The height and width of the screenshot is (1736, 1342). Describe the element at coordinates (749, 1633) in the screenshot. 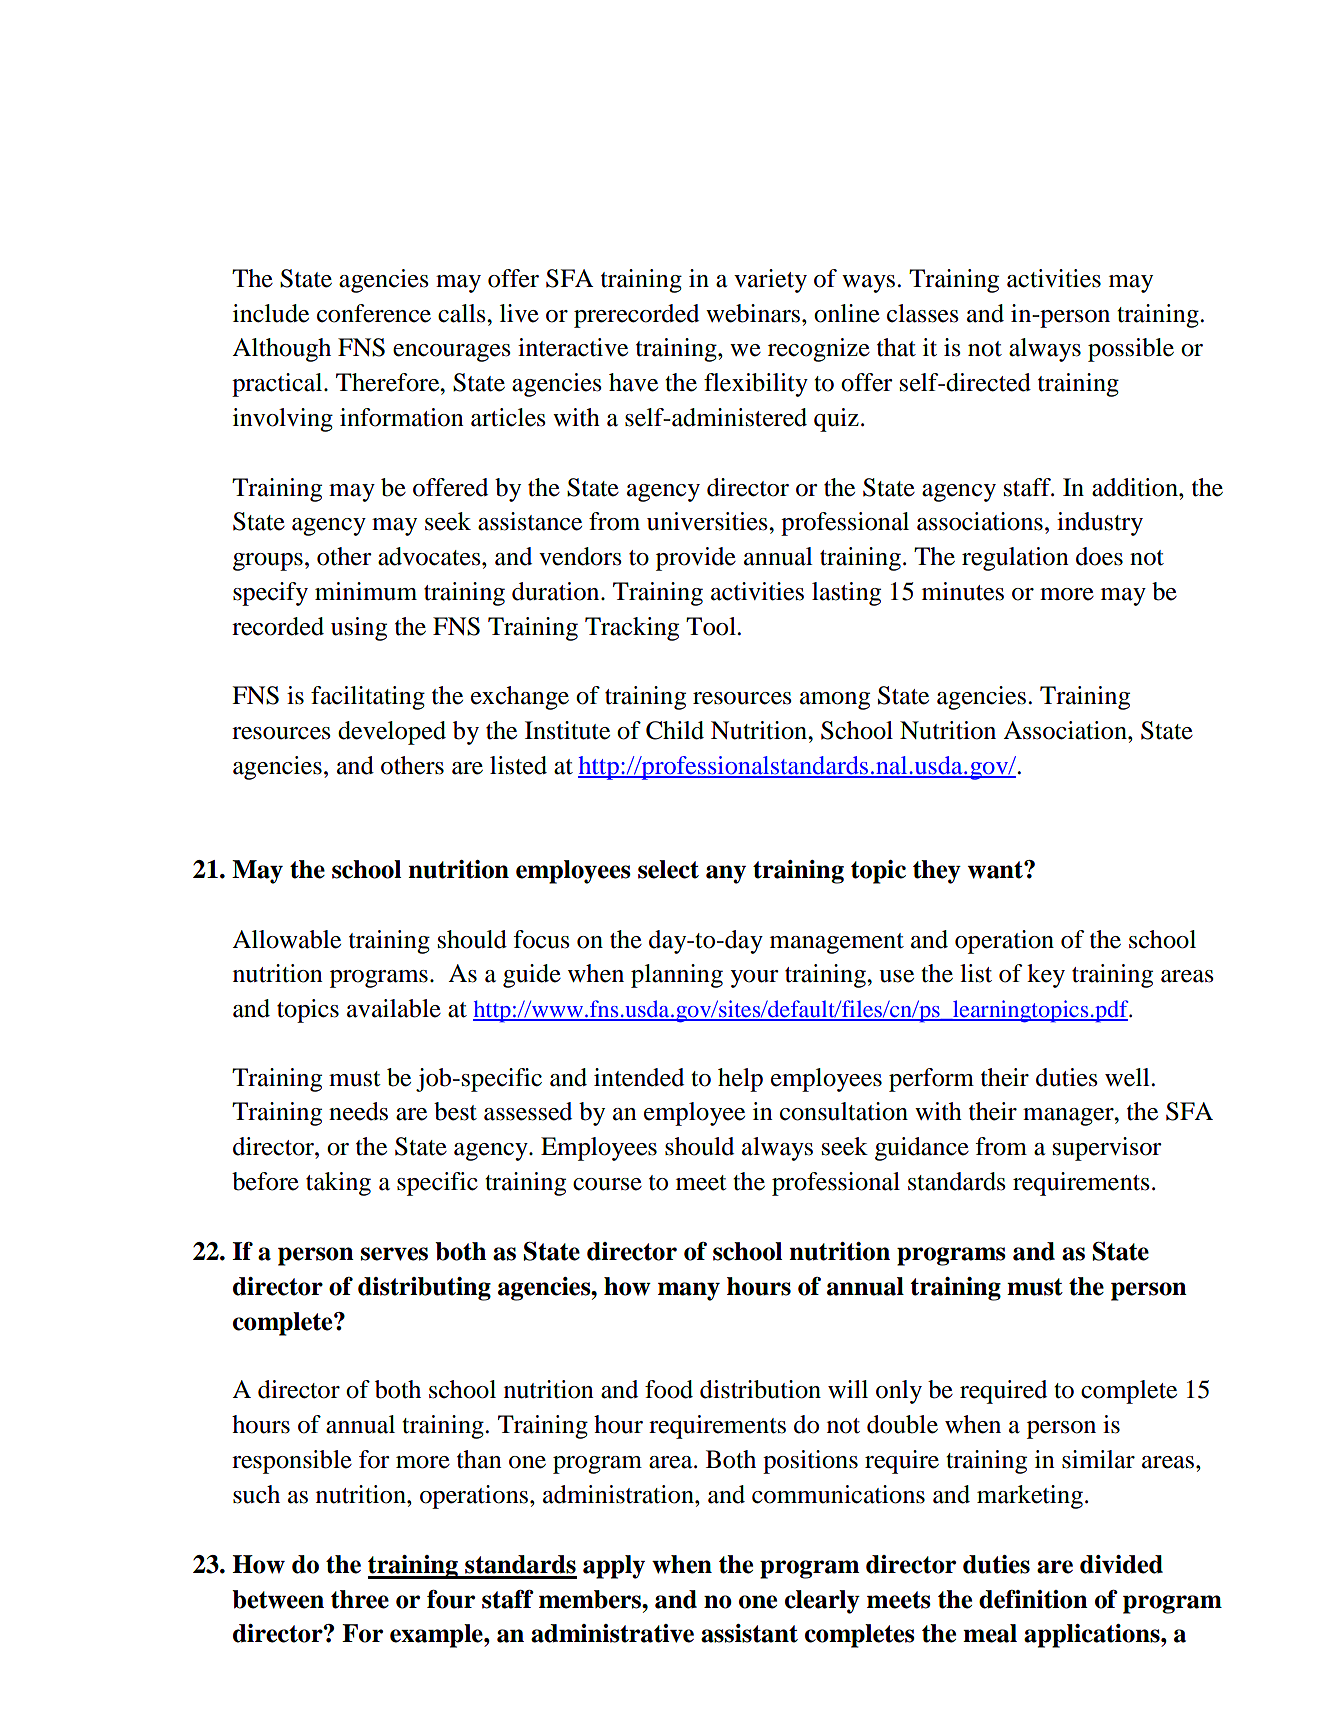

I see `assistant` at that location.
